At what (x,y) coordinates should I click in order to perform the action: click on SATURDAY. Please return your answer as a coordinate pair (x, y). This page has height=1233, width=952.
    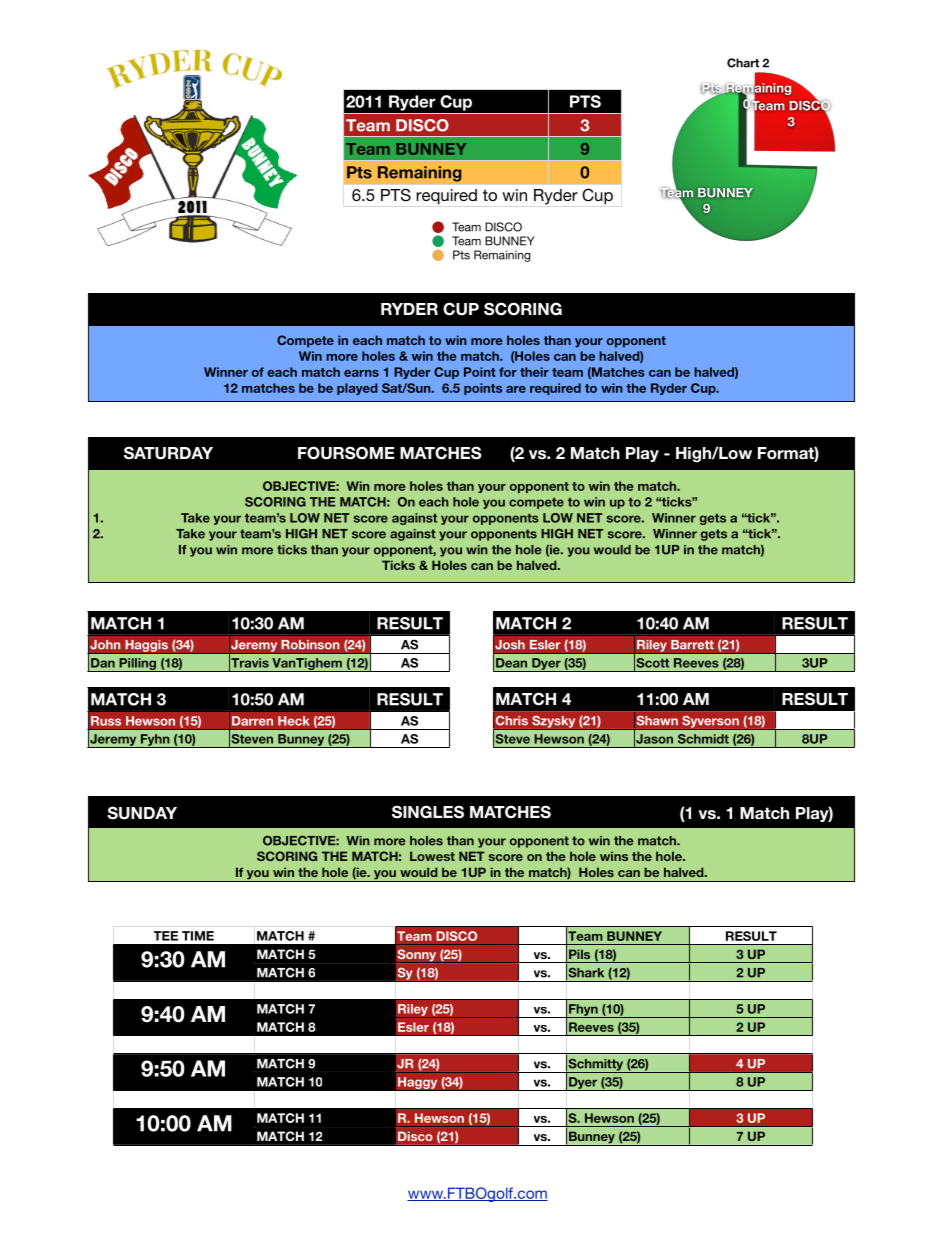
    Looking at the image, I should click on (168, 453).
